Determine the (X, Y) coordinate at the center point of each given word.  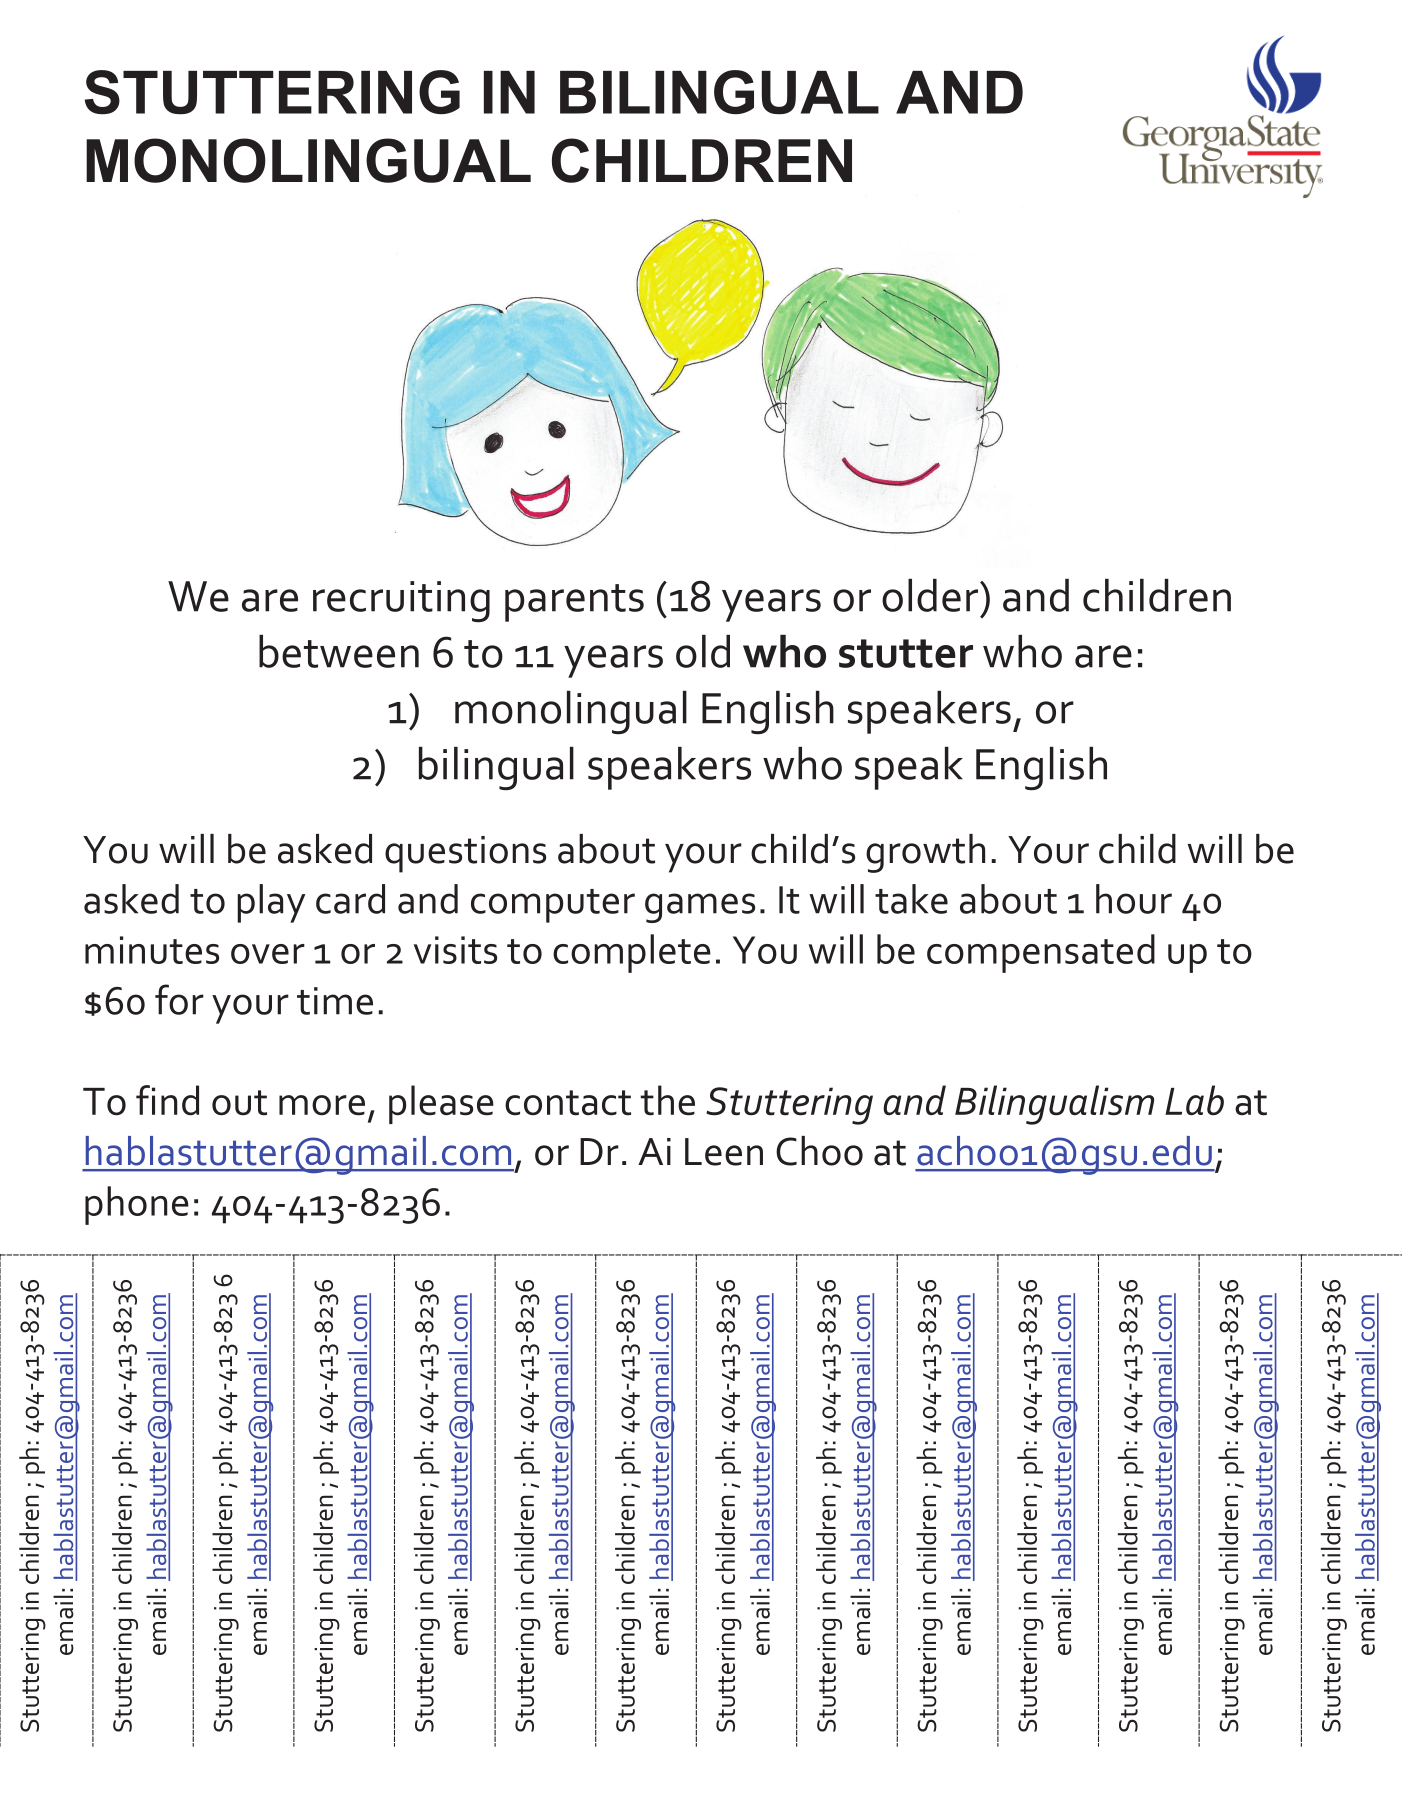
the (668, 1100)
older (931, 595)
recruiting (401, 602)
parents (574, 603)
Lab (1194, 1100)
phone (137, 1205)
